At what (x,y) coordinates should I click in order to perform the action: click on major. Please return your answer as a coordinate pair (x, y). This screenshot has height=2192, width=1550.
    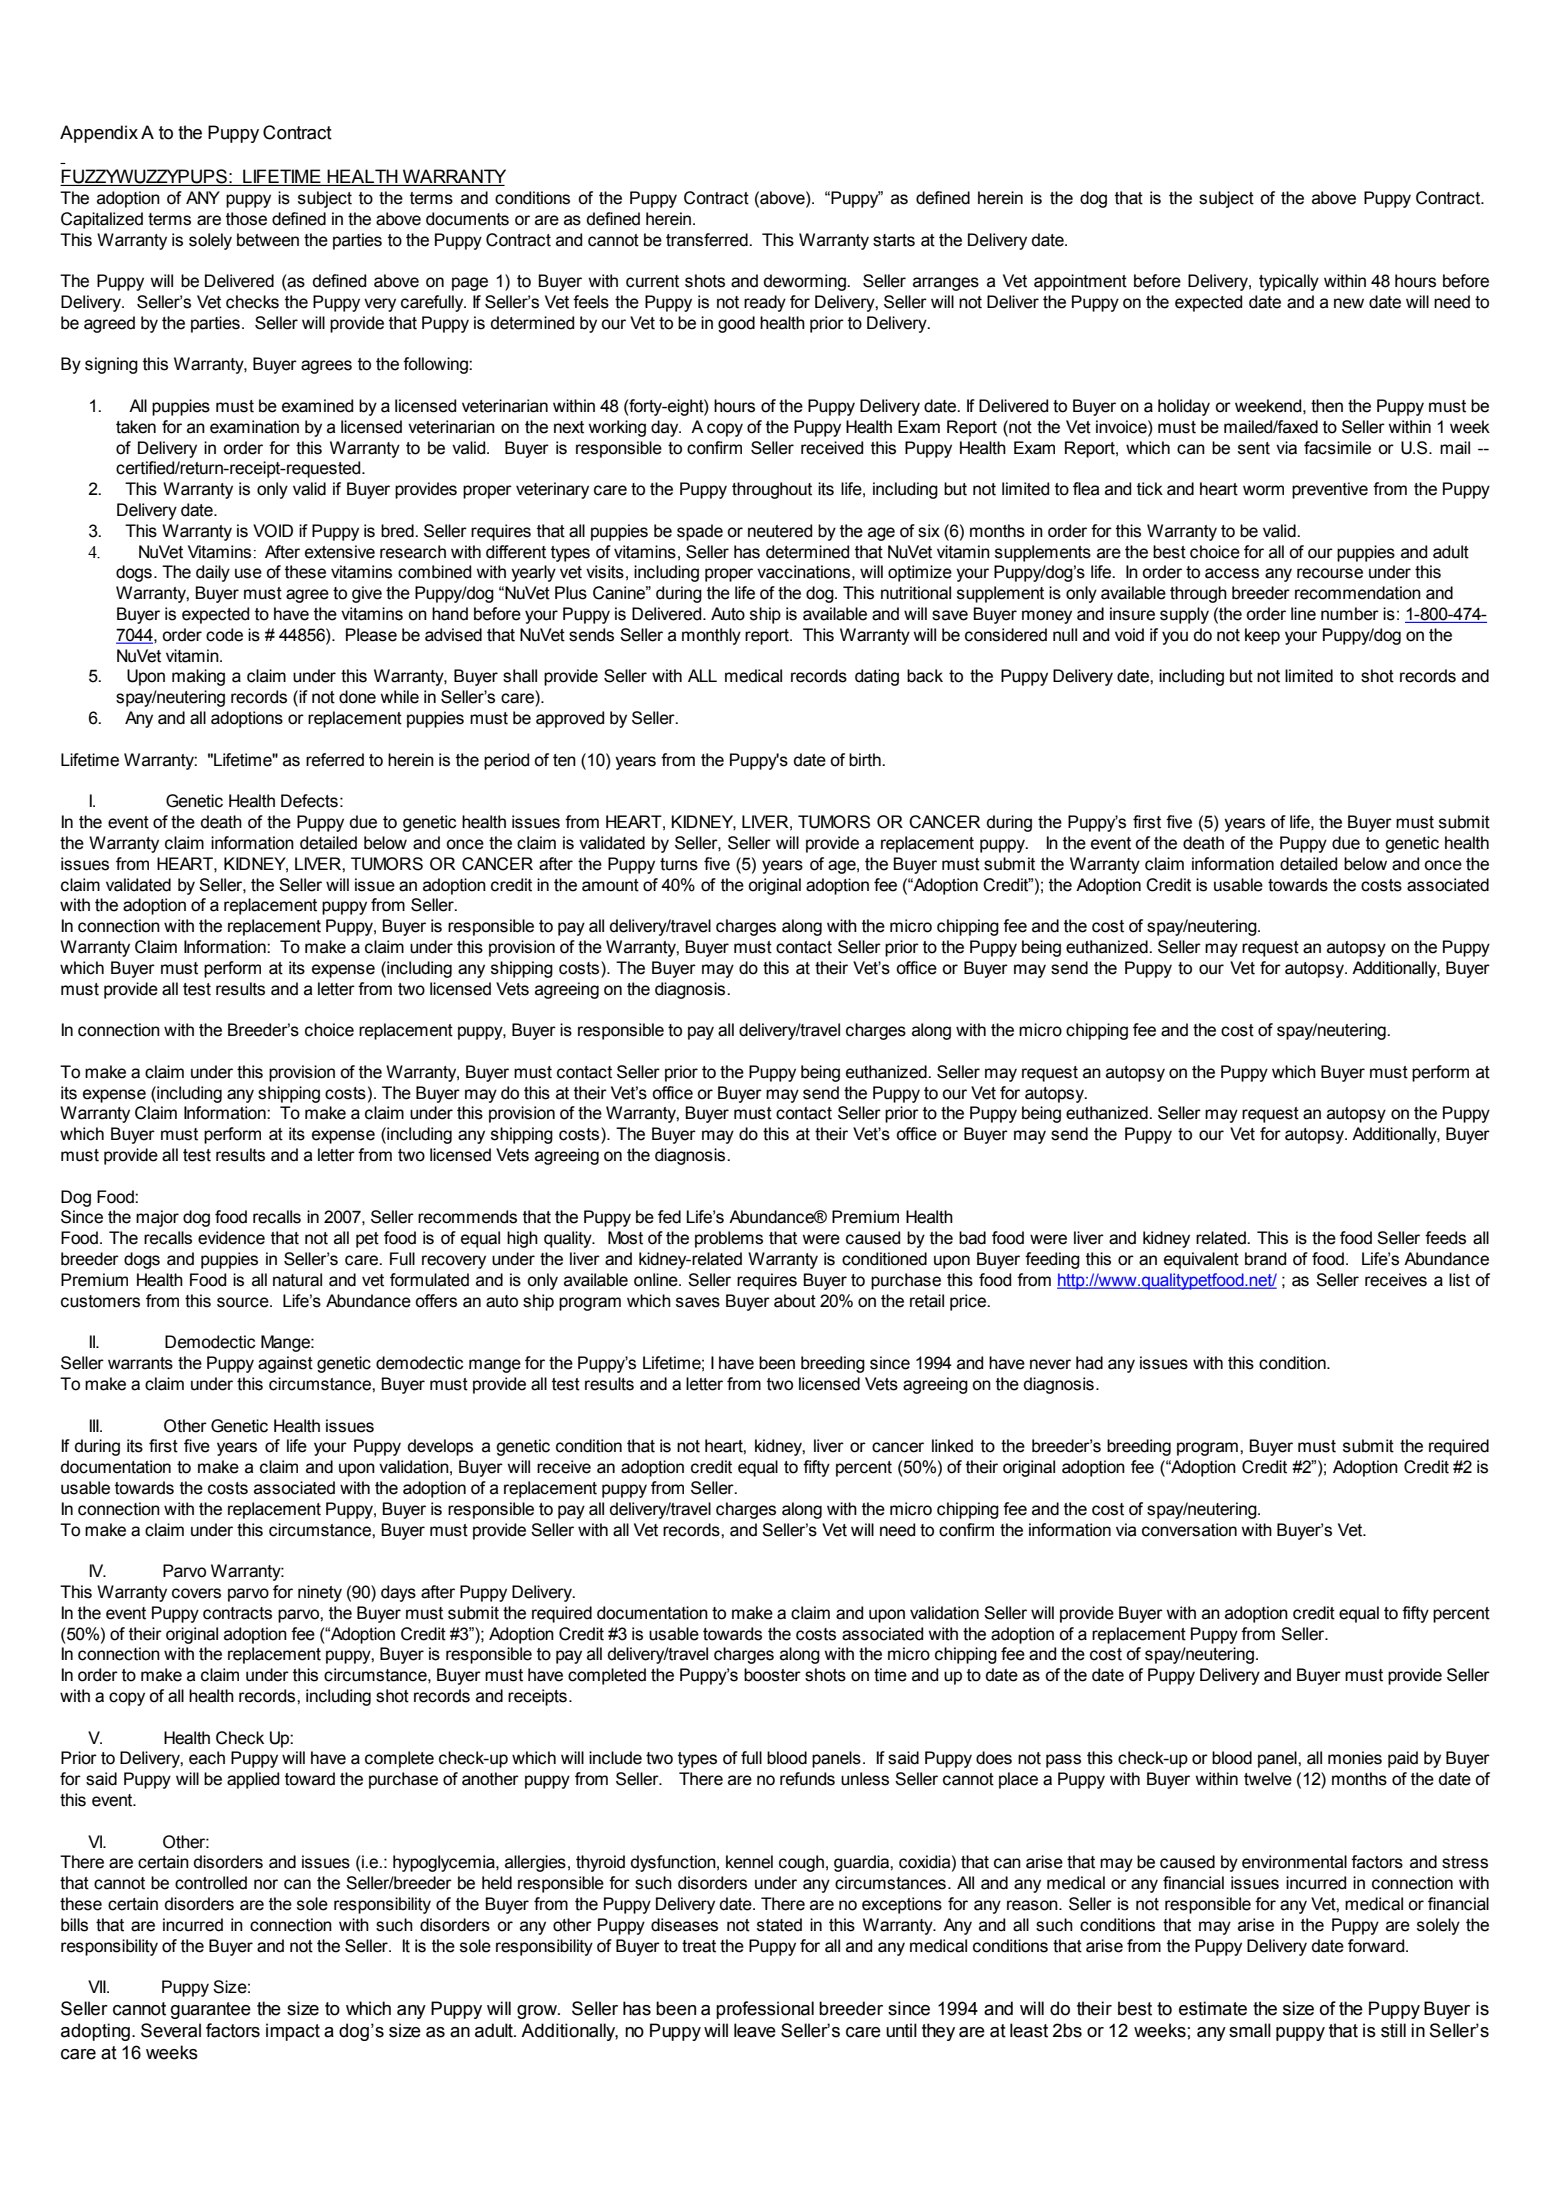
    Looking at the image, I should click on (157, 1218).
